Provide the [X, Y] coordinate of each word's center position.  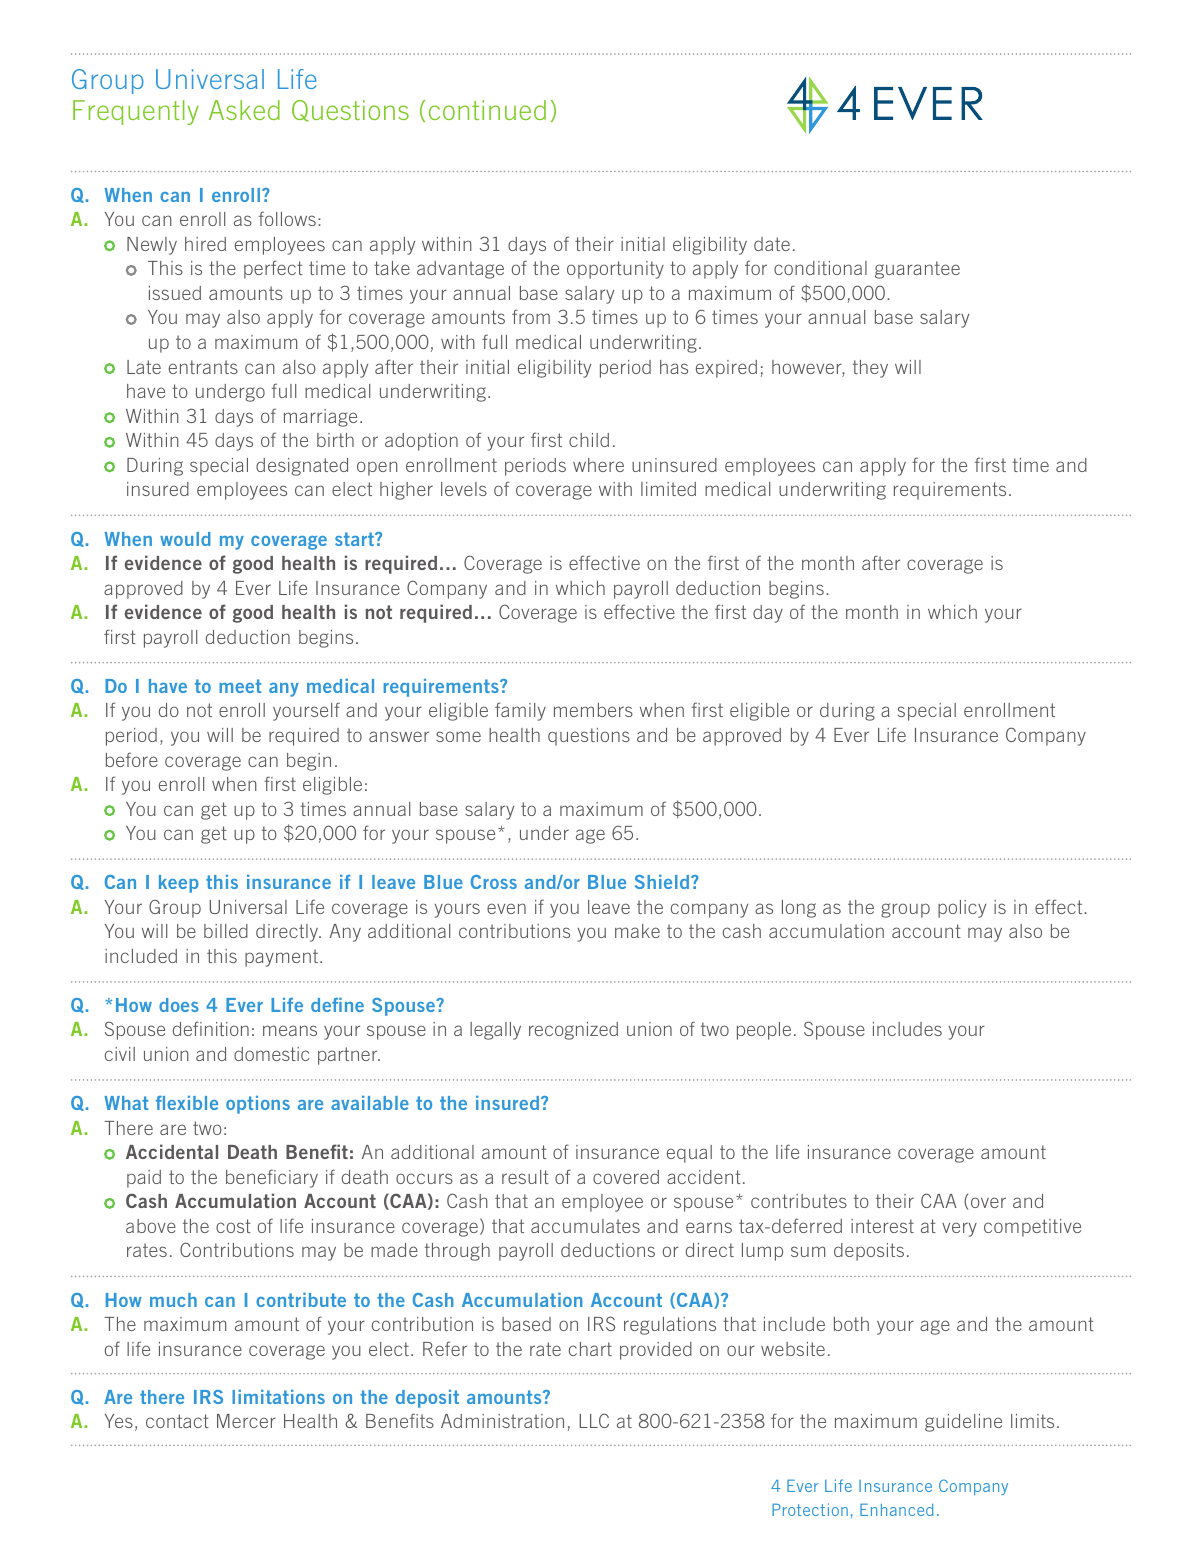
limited [668, 489]
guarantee [917, 270]
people [764, 1031]
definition [211, 1028]
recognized [573, 1031]
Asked [244, 110]
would [185, 539]
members [593, 710]
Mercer [246, 1421]
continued [487, 110]
